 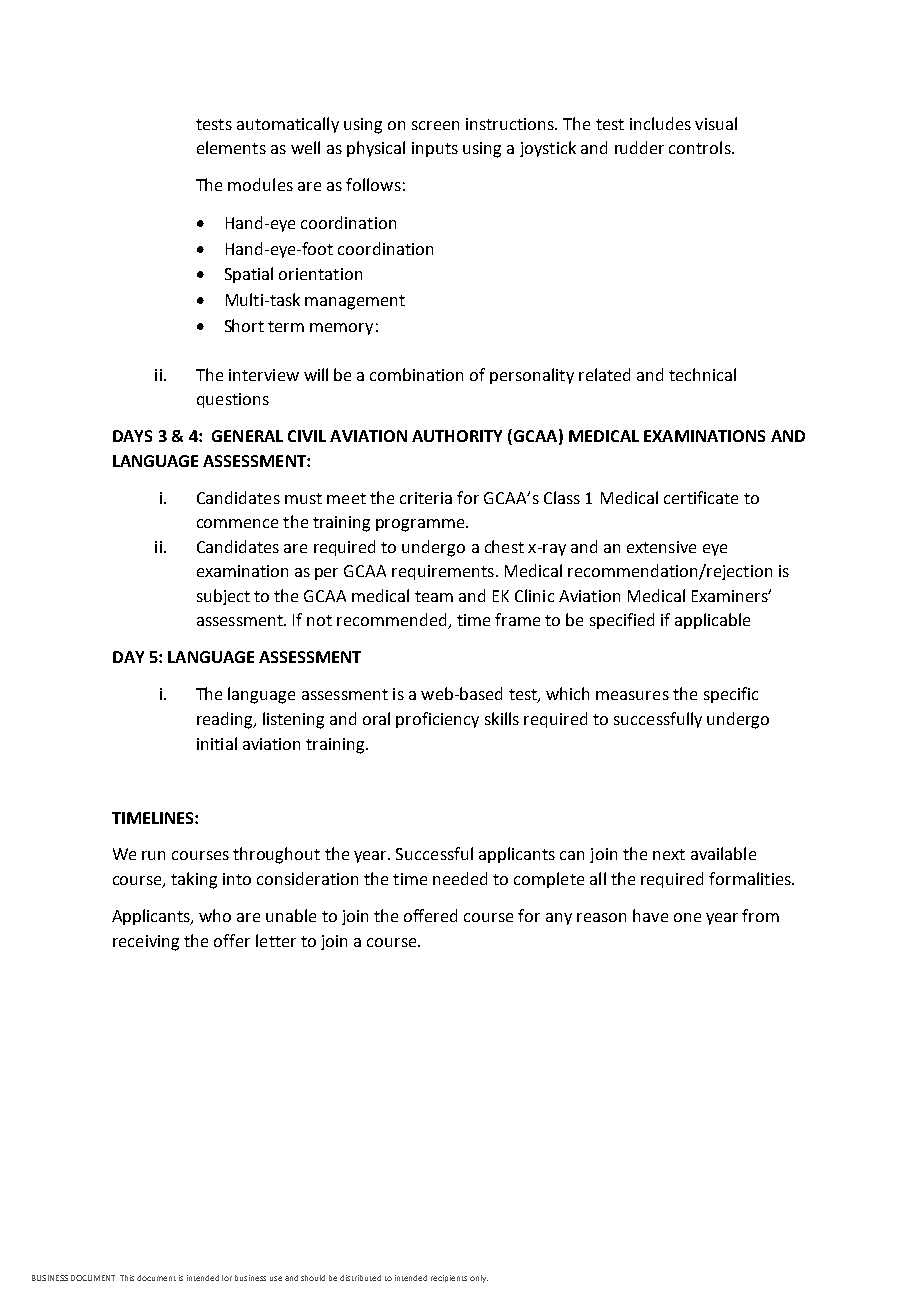 What do you see at coordinates (226, 720) in the page?
I see `reading` at bounding box center [226, 720].
